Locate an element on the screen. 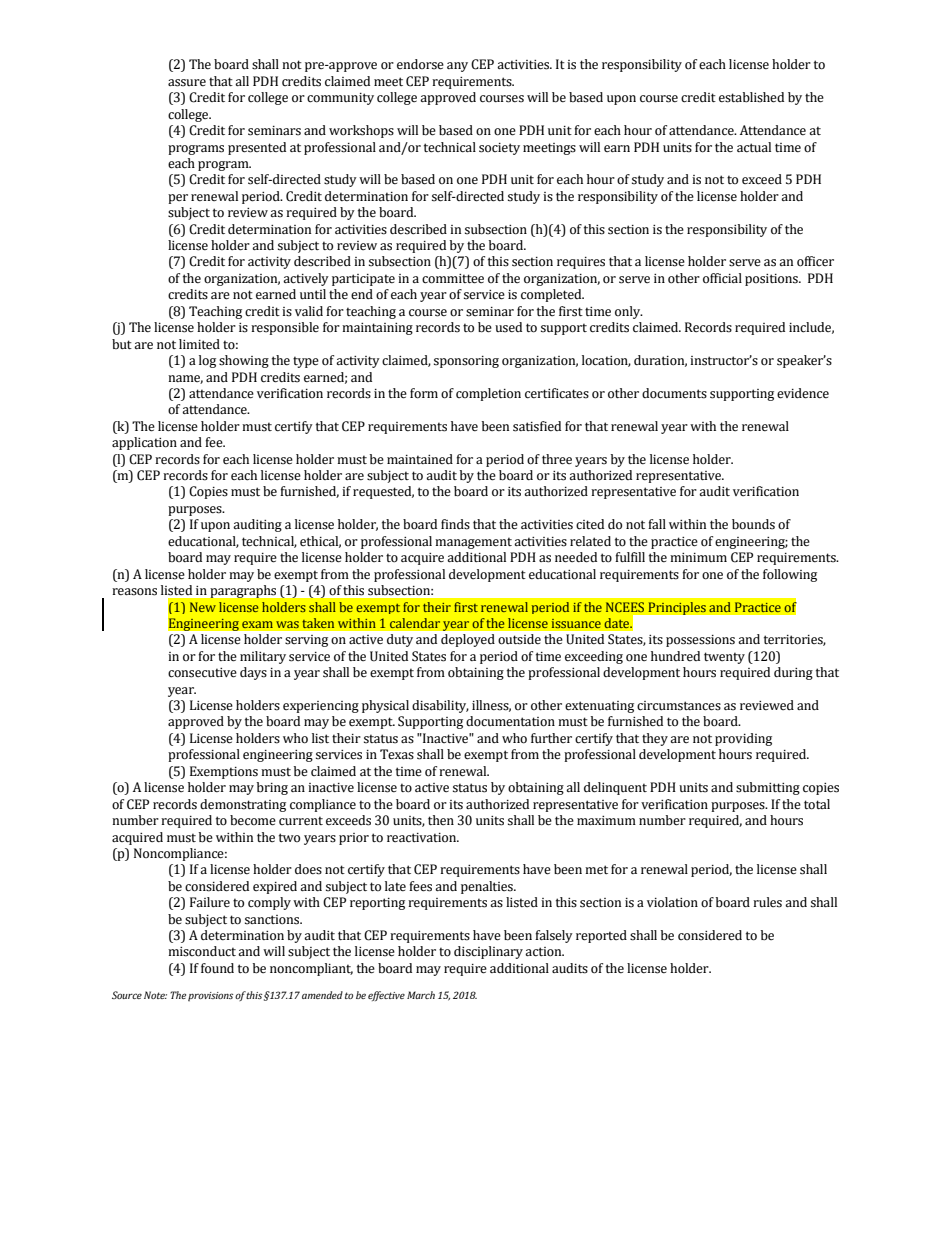 The image size is (952, 1233). disciplinary is located at coordinates (488, 952).
